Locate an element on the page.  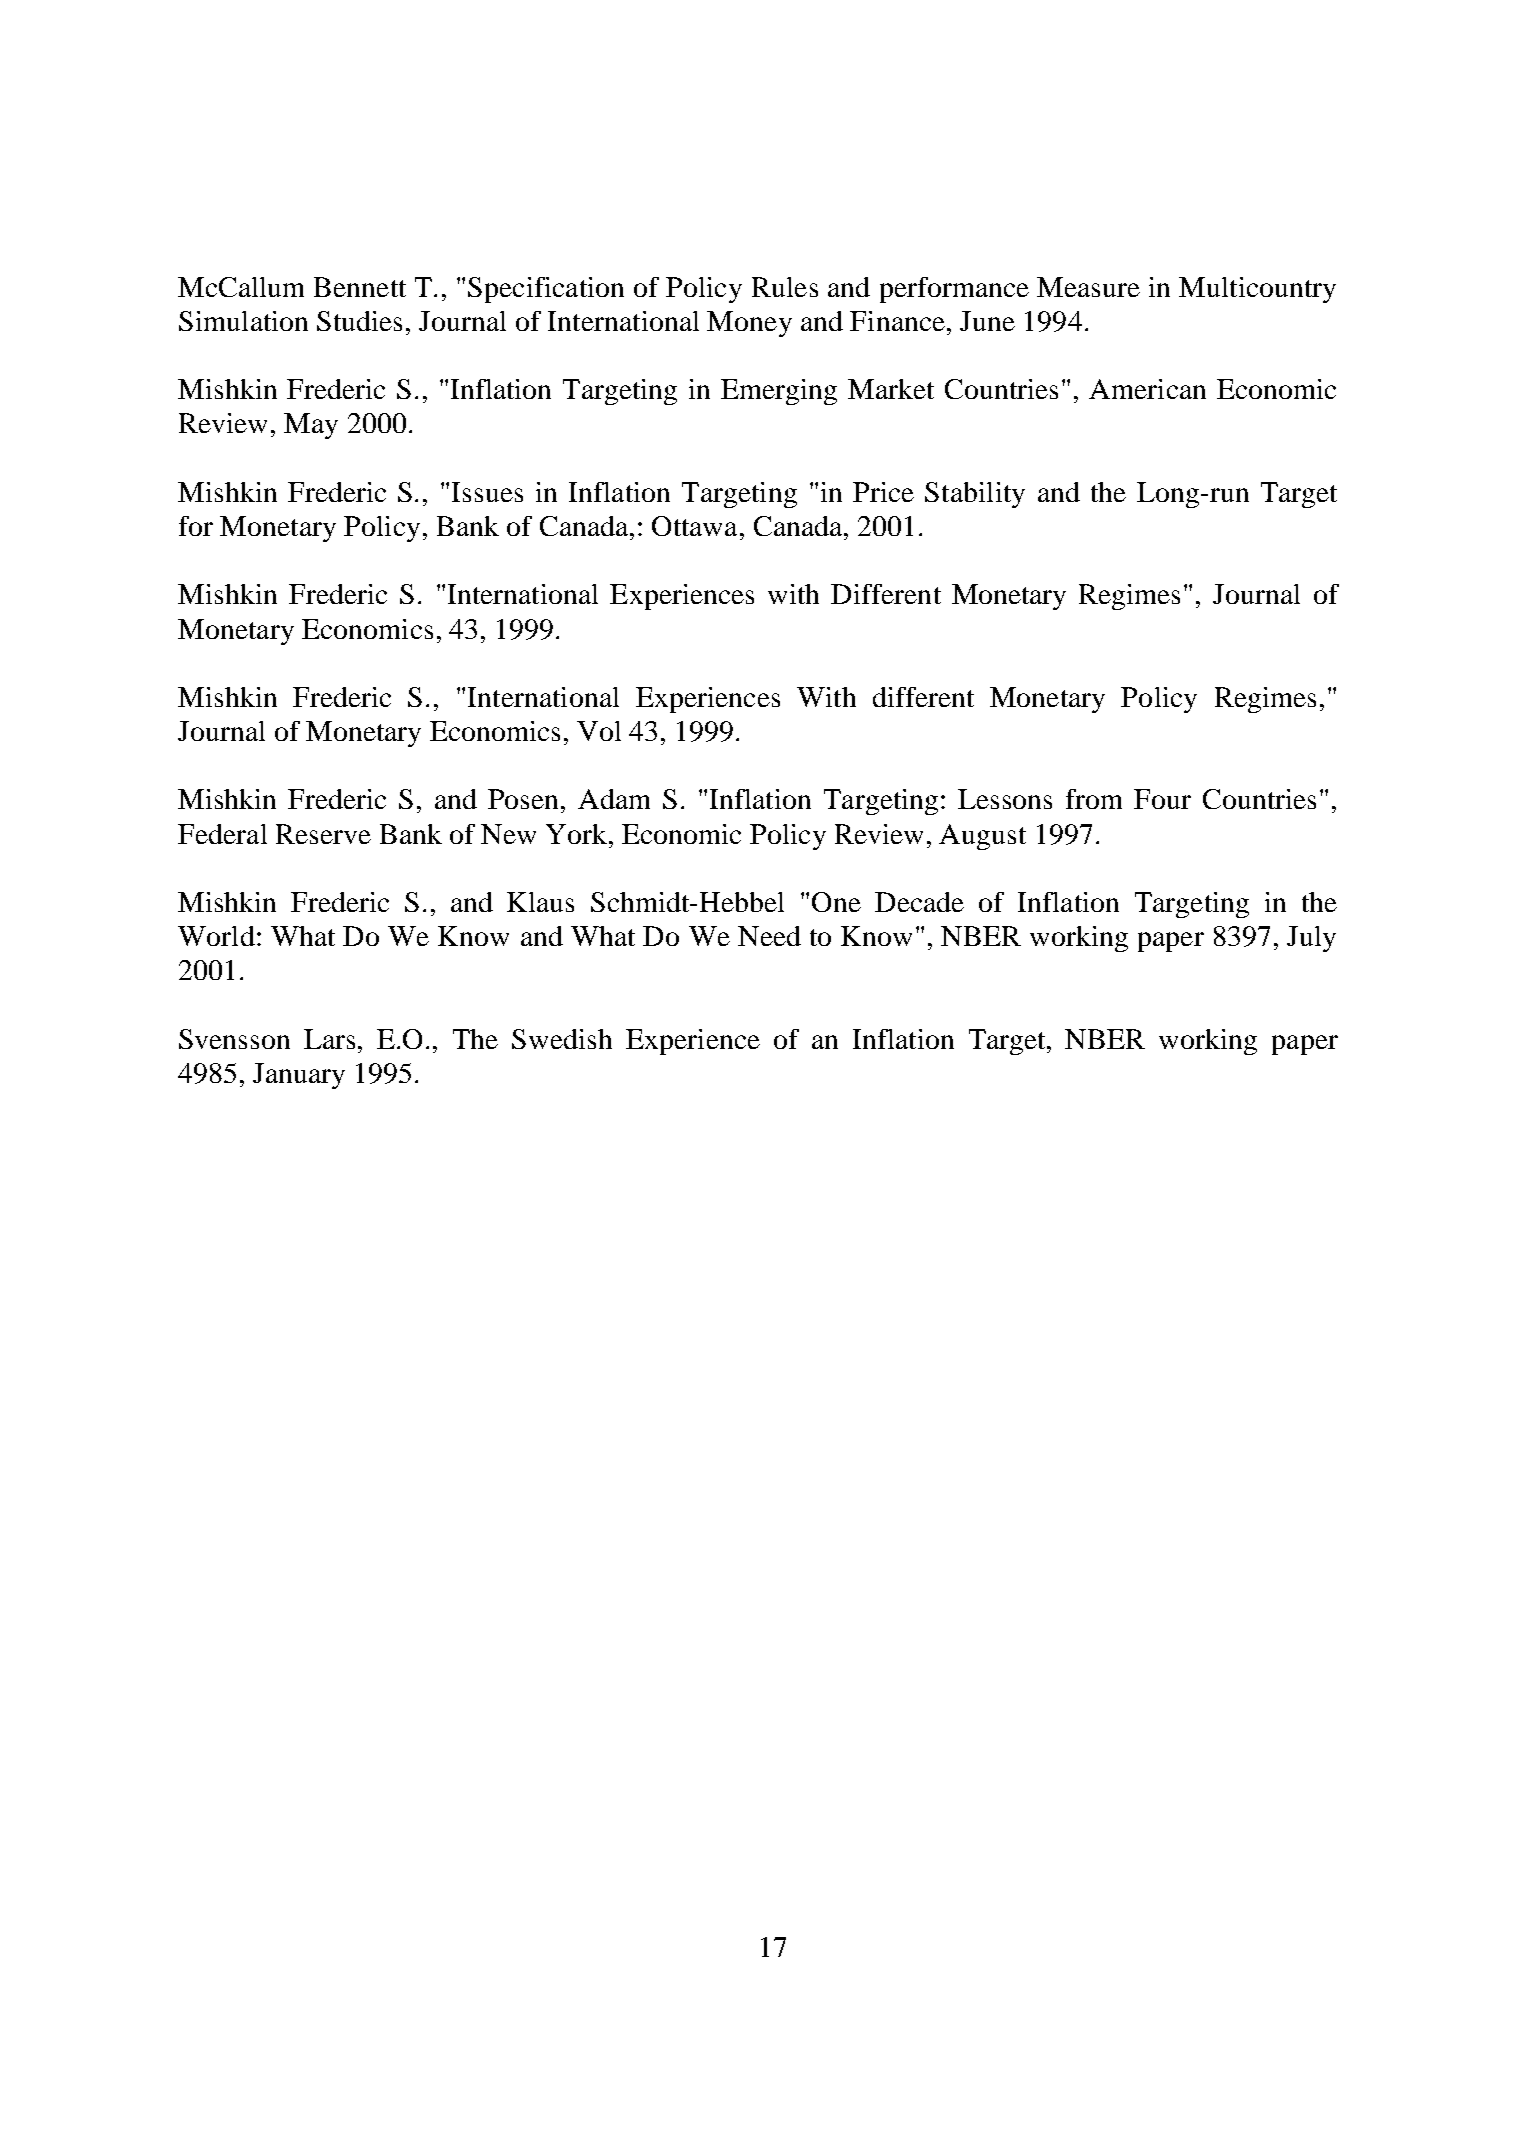
Adam is located at coordinates (614, 799).
